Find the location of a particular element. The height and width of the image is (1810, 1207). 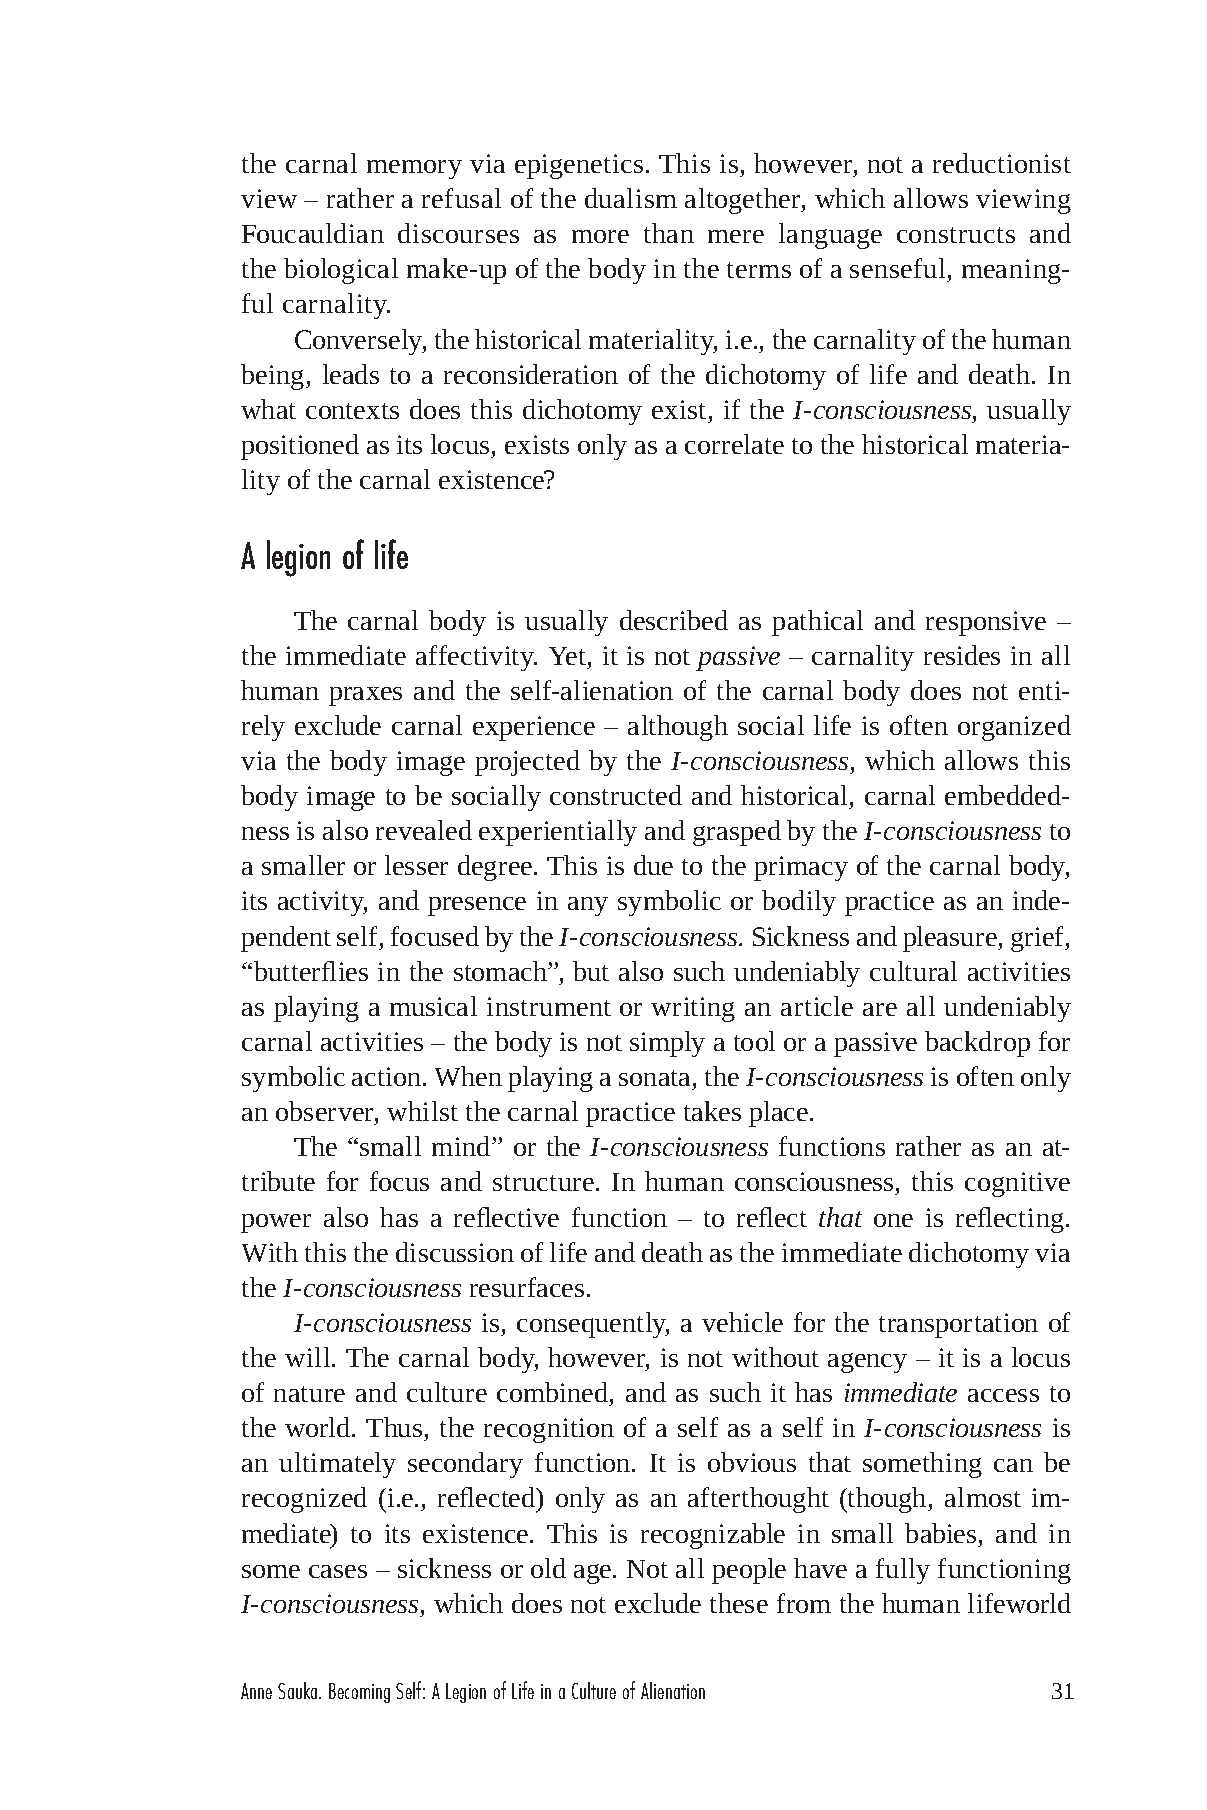

transportation is located at coordinates (958, 1325).
